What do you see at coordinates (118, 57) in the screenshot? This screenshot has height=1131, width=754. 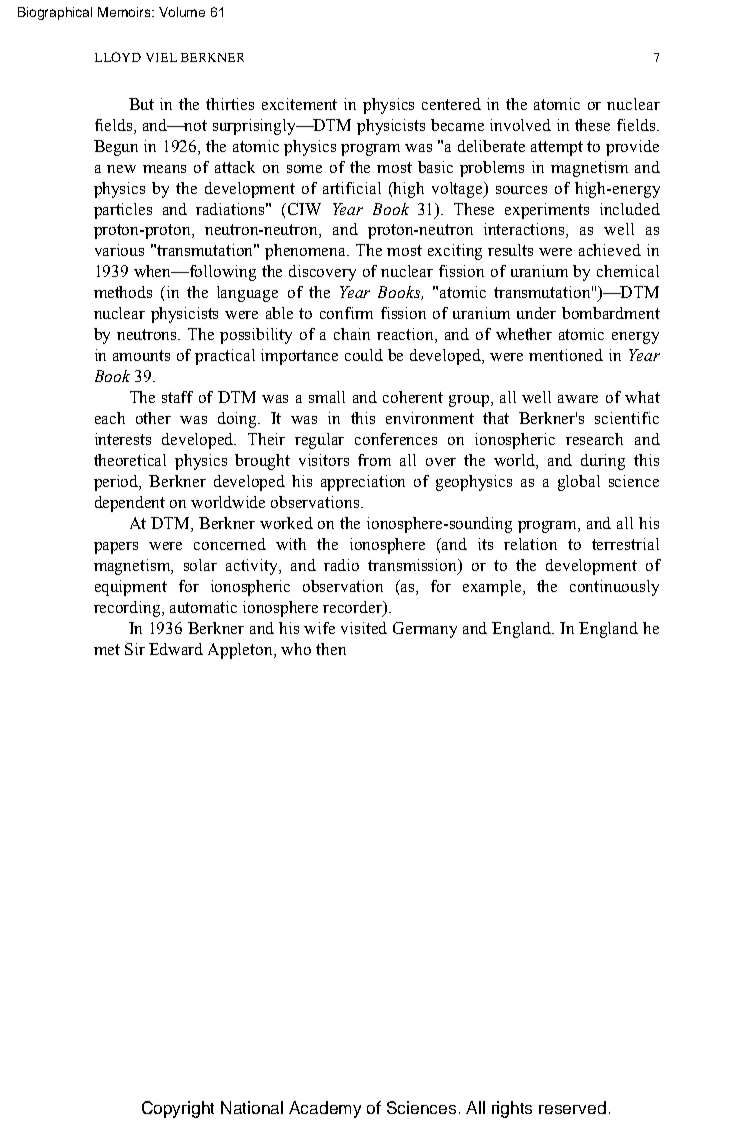 I see `LLOYD` at bounding box center [118, 57].
